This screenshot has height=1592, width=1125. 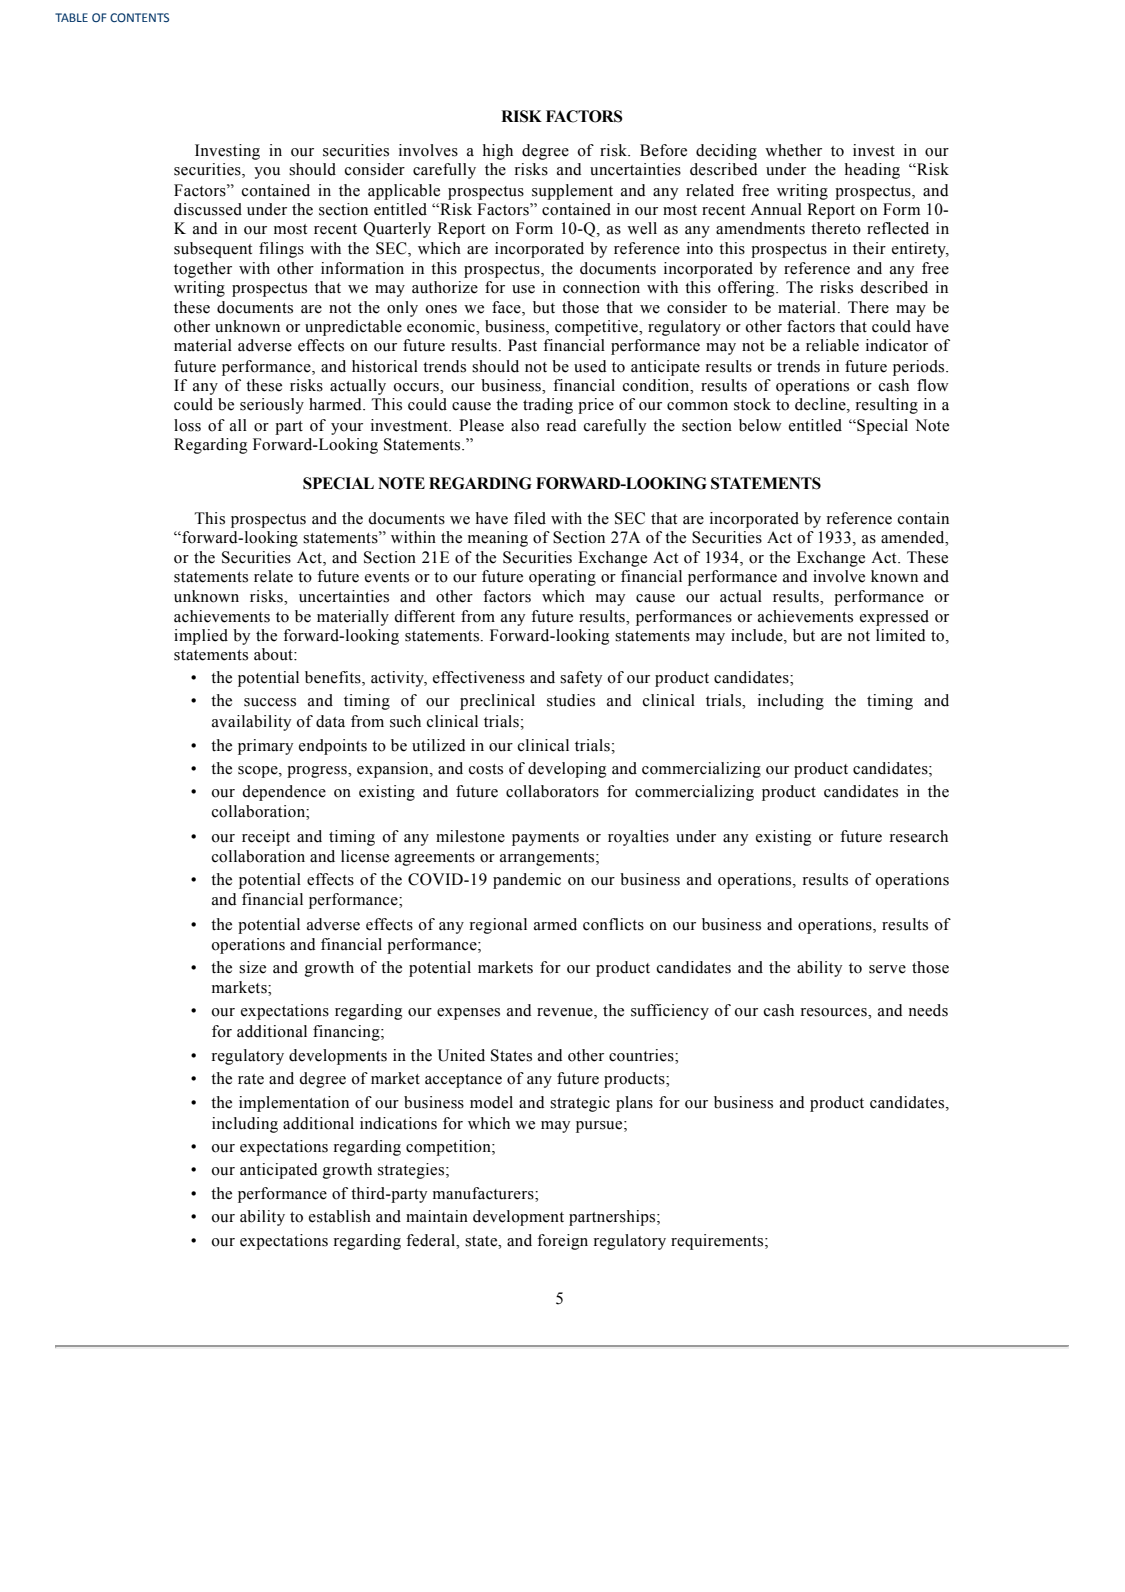 I want to click on reliable, so click(x=832, y=345).
